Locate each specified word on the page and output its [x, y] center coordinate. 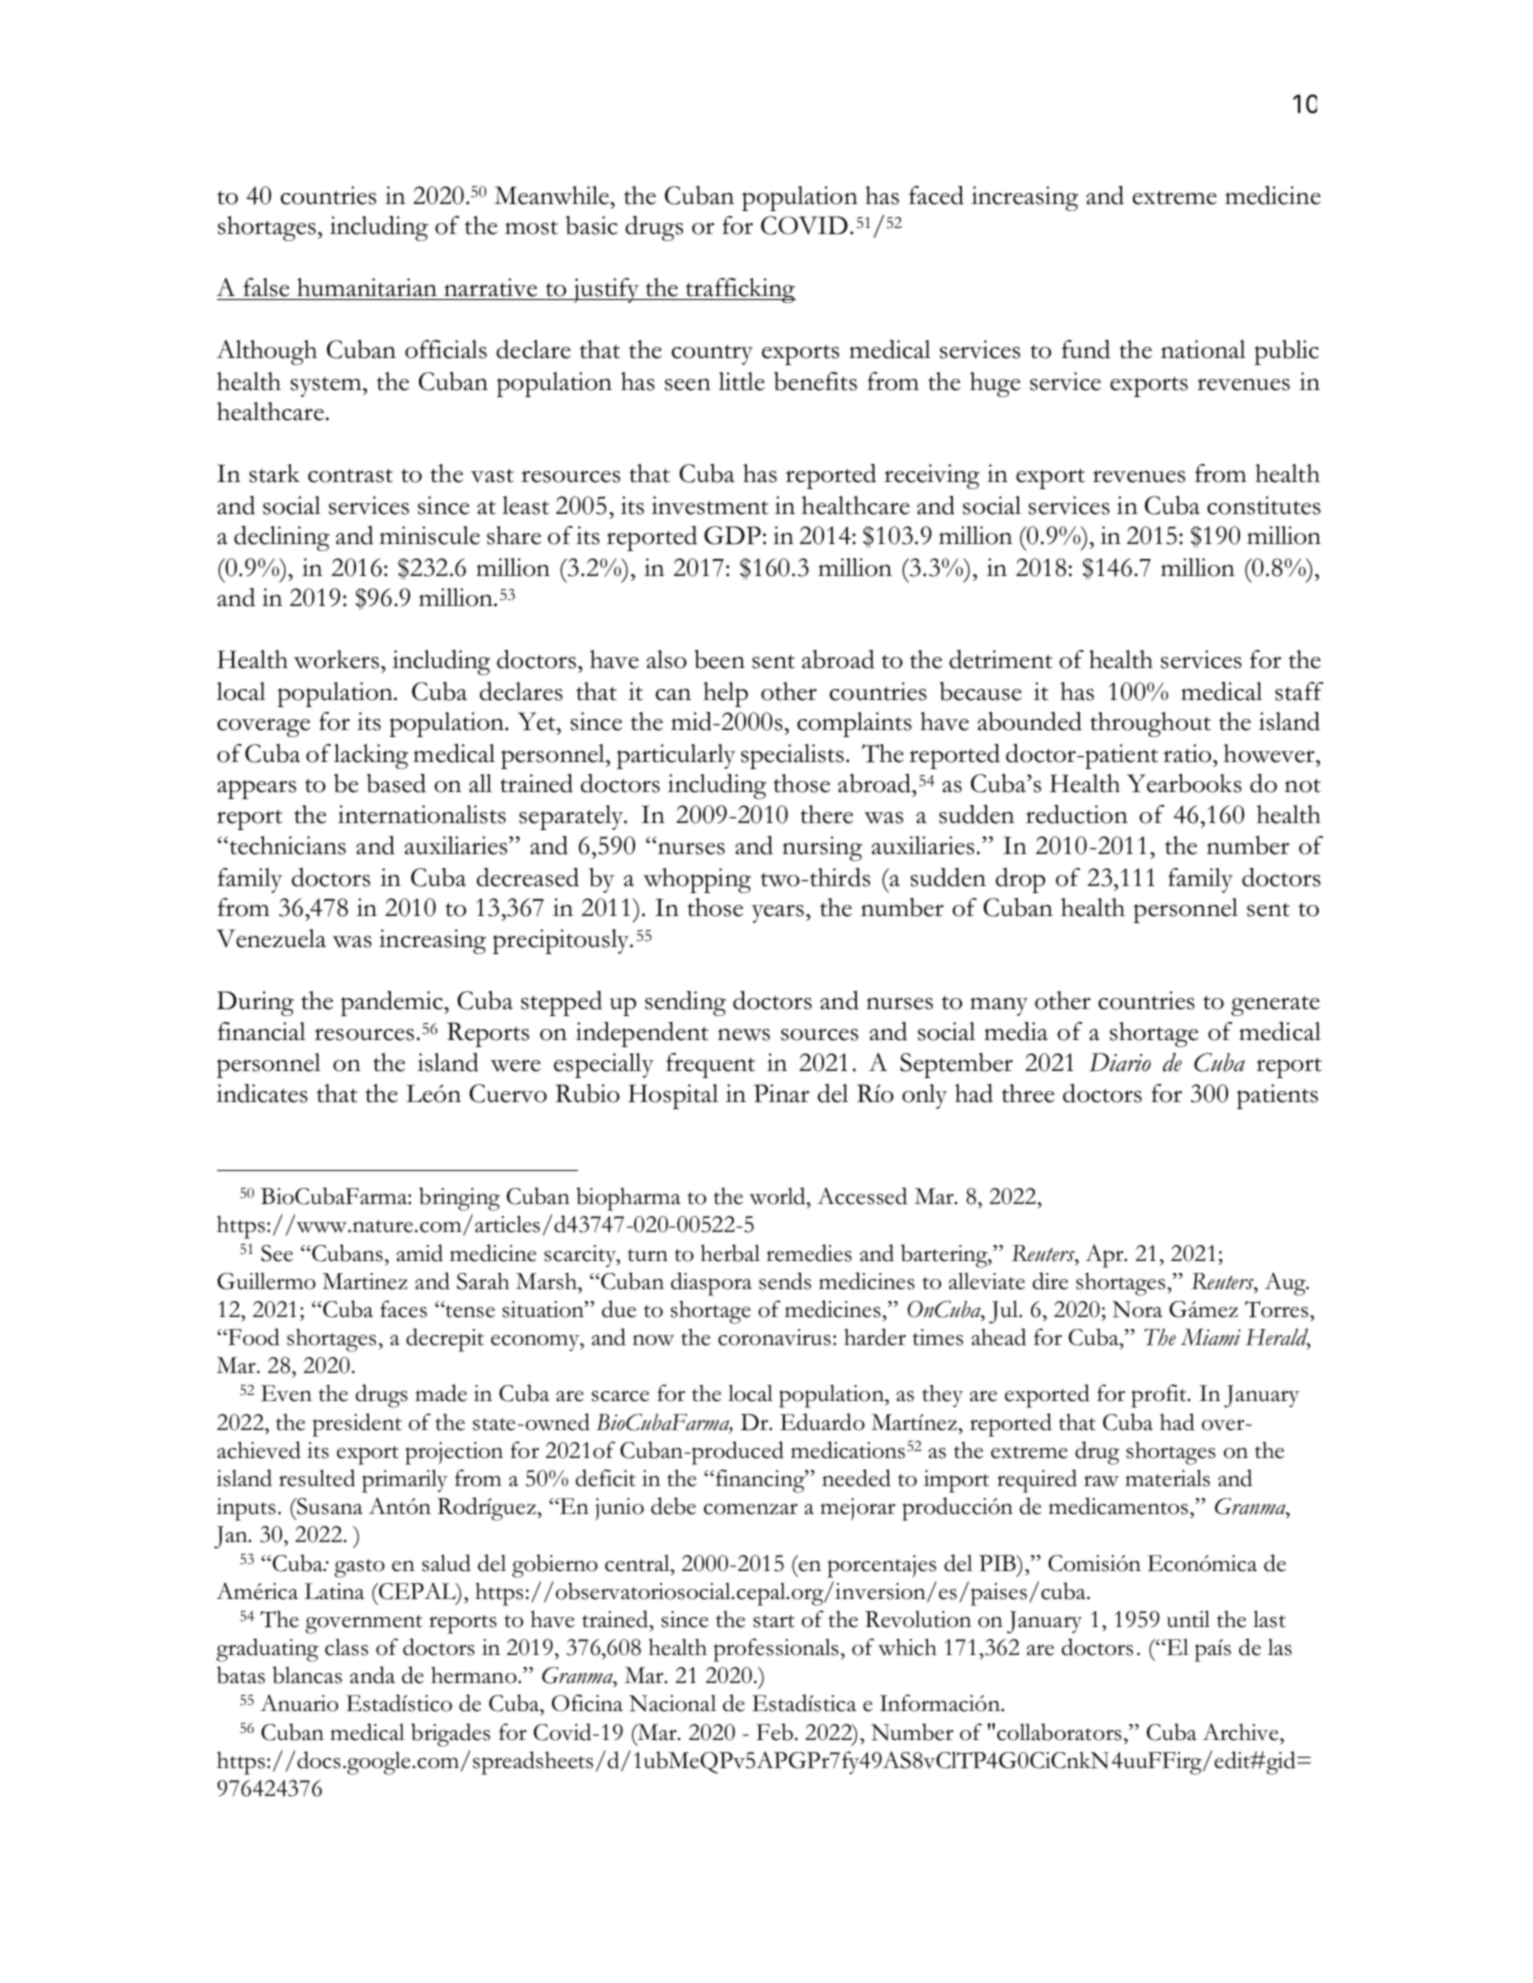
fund [1086, 349]
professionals [776, 1650]
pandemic [393, 1003]
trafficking [740, 290]
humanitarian [367, 289]
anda [372, 1675]
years [778, 913]
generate [1275, 1006]
